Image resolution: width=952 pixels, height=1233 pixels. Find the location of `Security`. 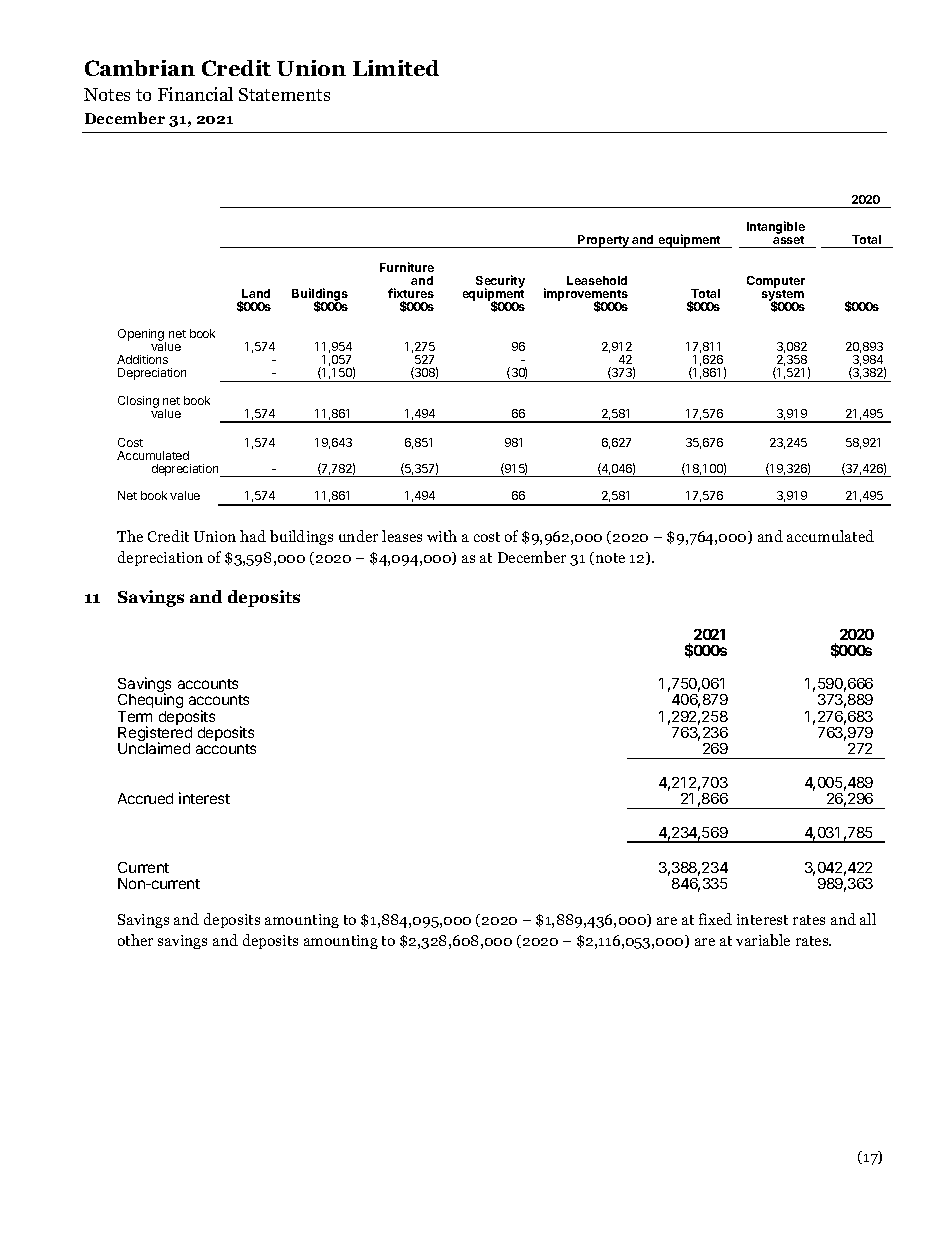

Security is located at coordinates (500, 282).
